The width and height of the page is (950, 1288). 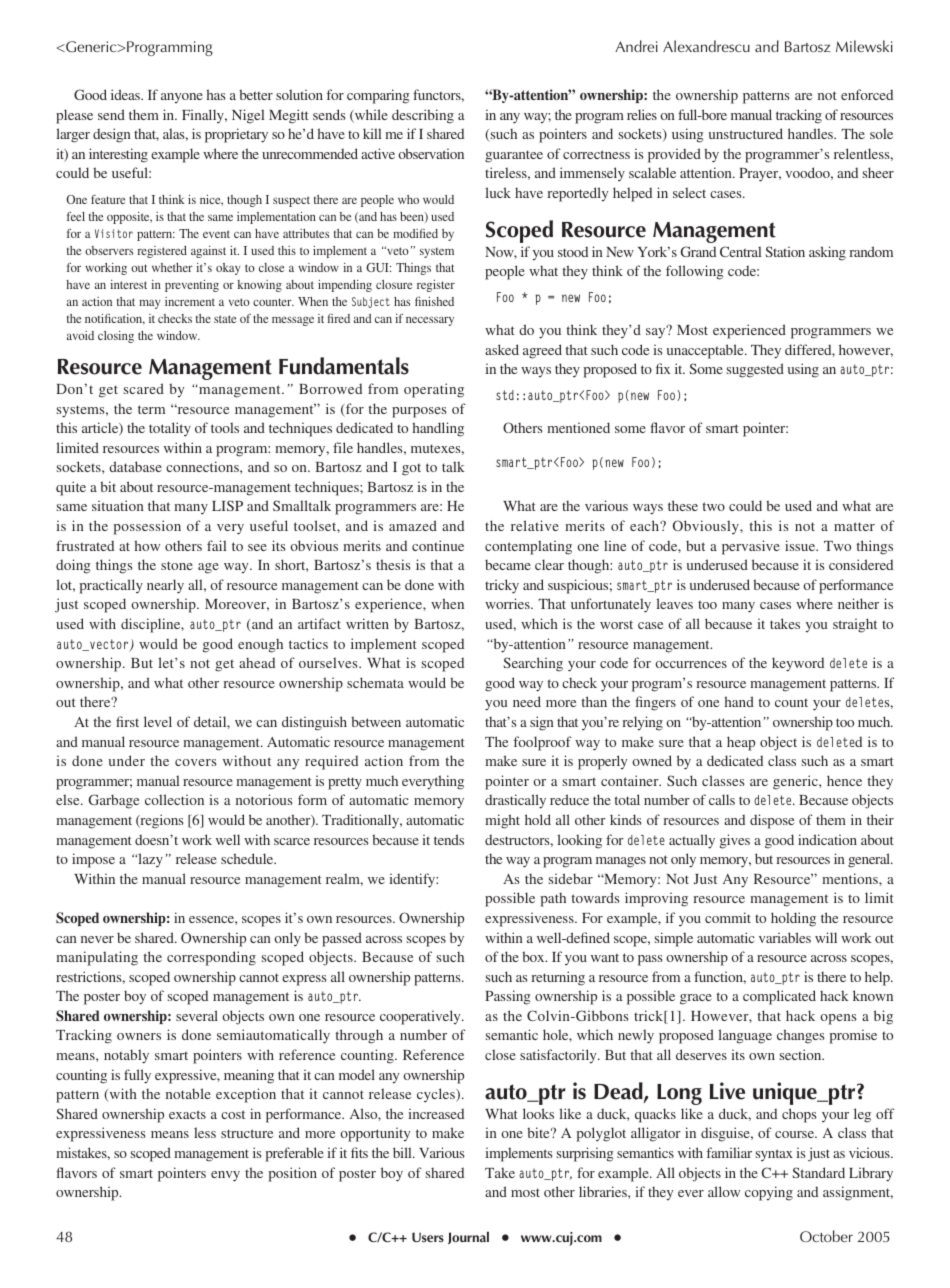 I want to click on Journal, so click(x=468, y=1238).
